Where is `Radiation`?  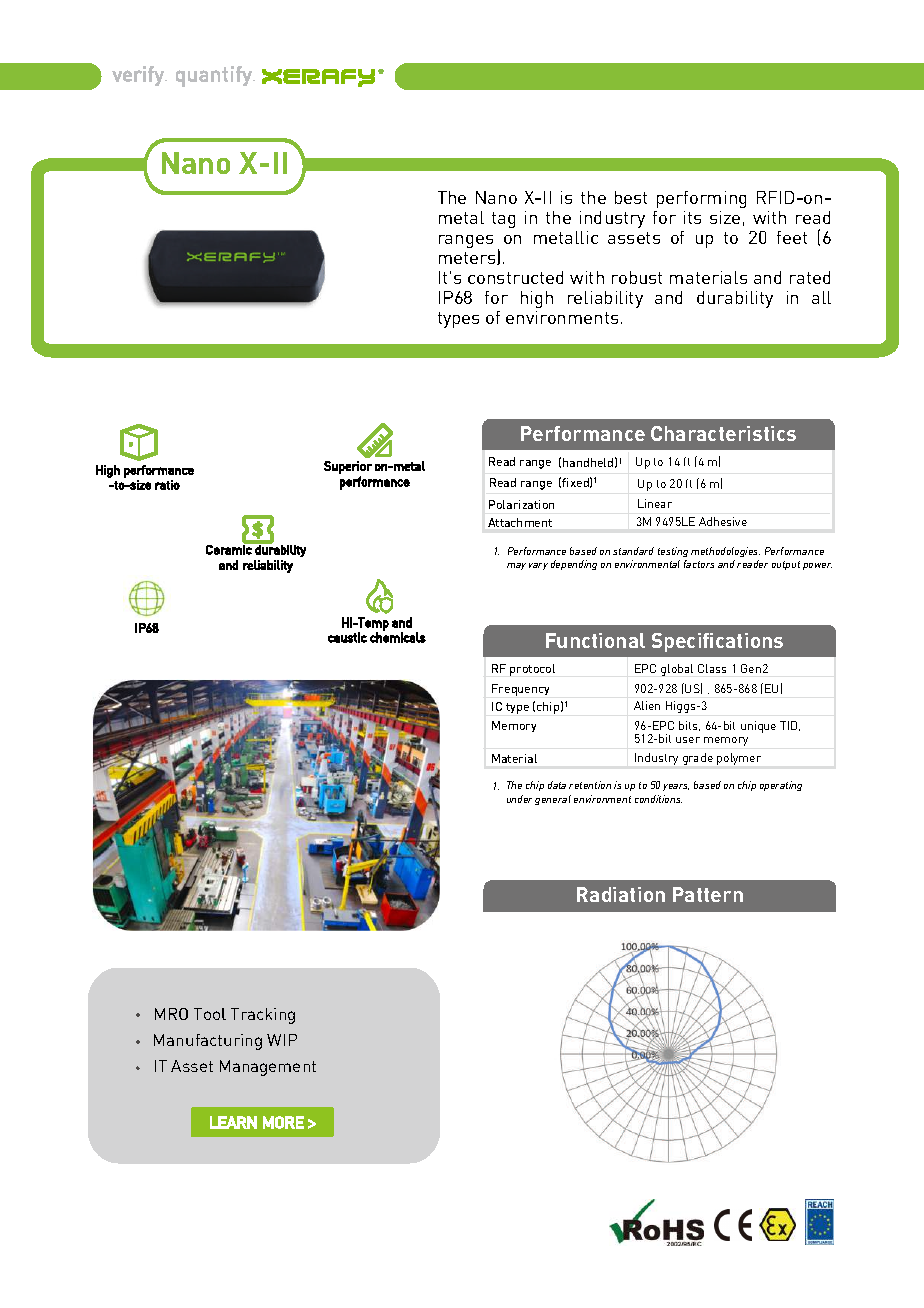 Radiation is located at coordinates (621, 894).
